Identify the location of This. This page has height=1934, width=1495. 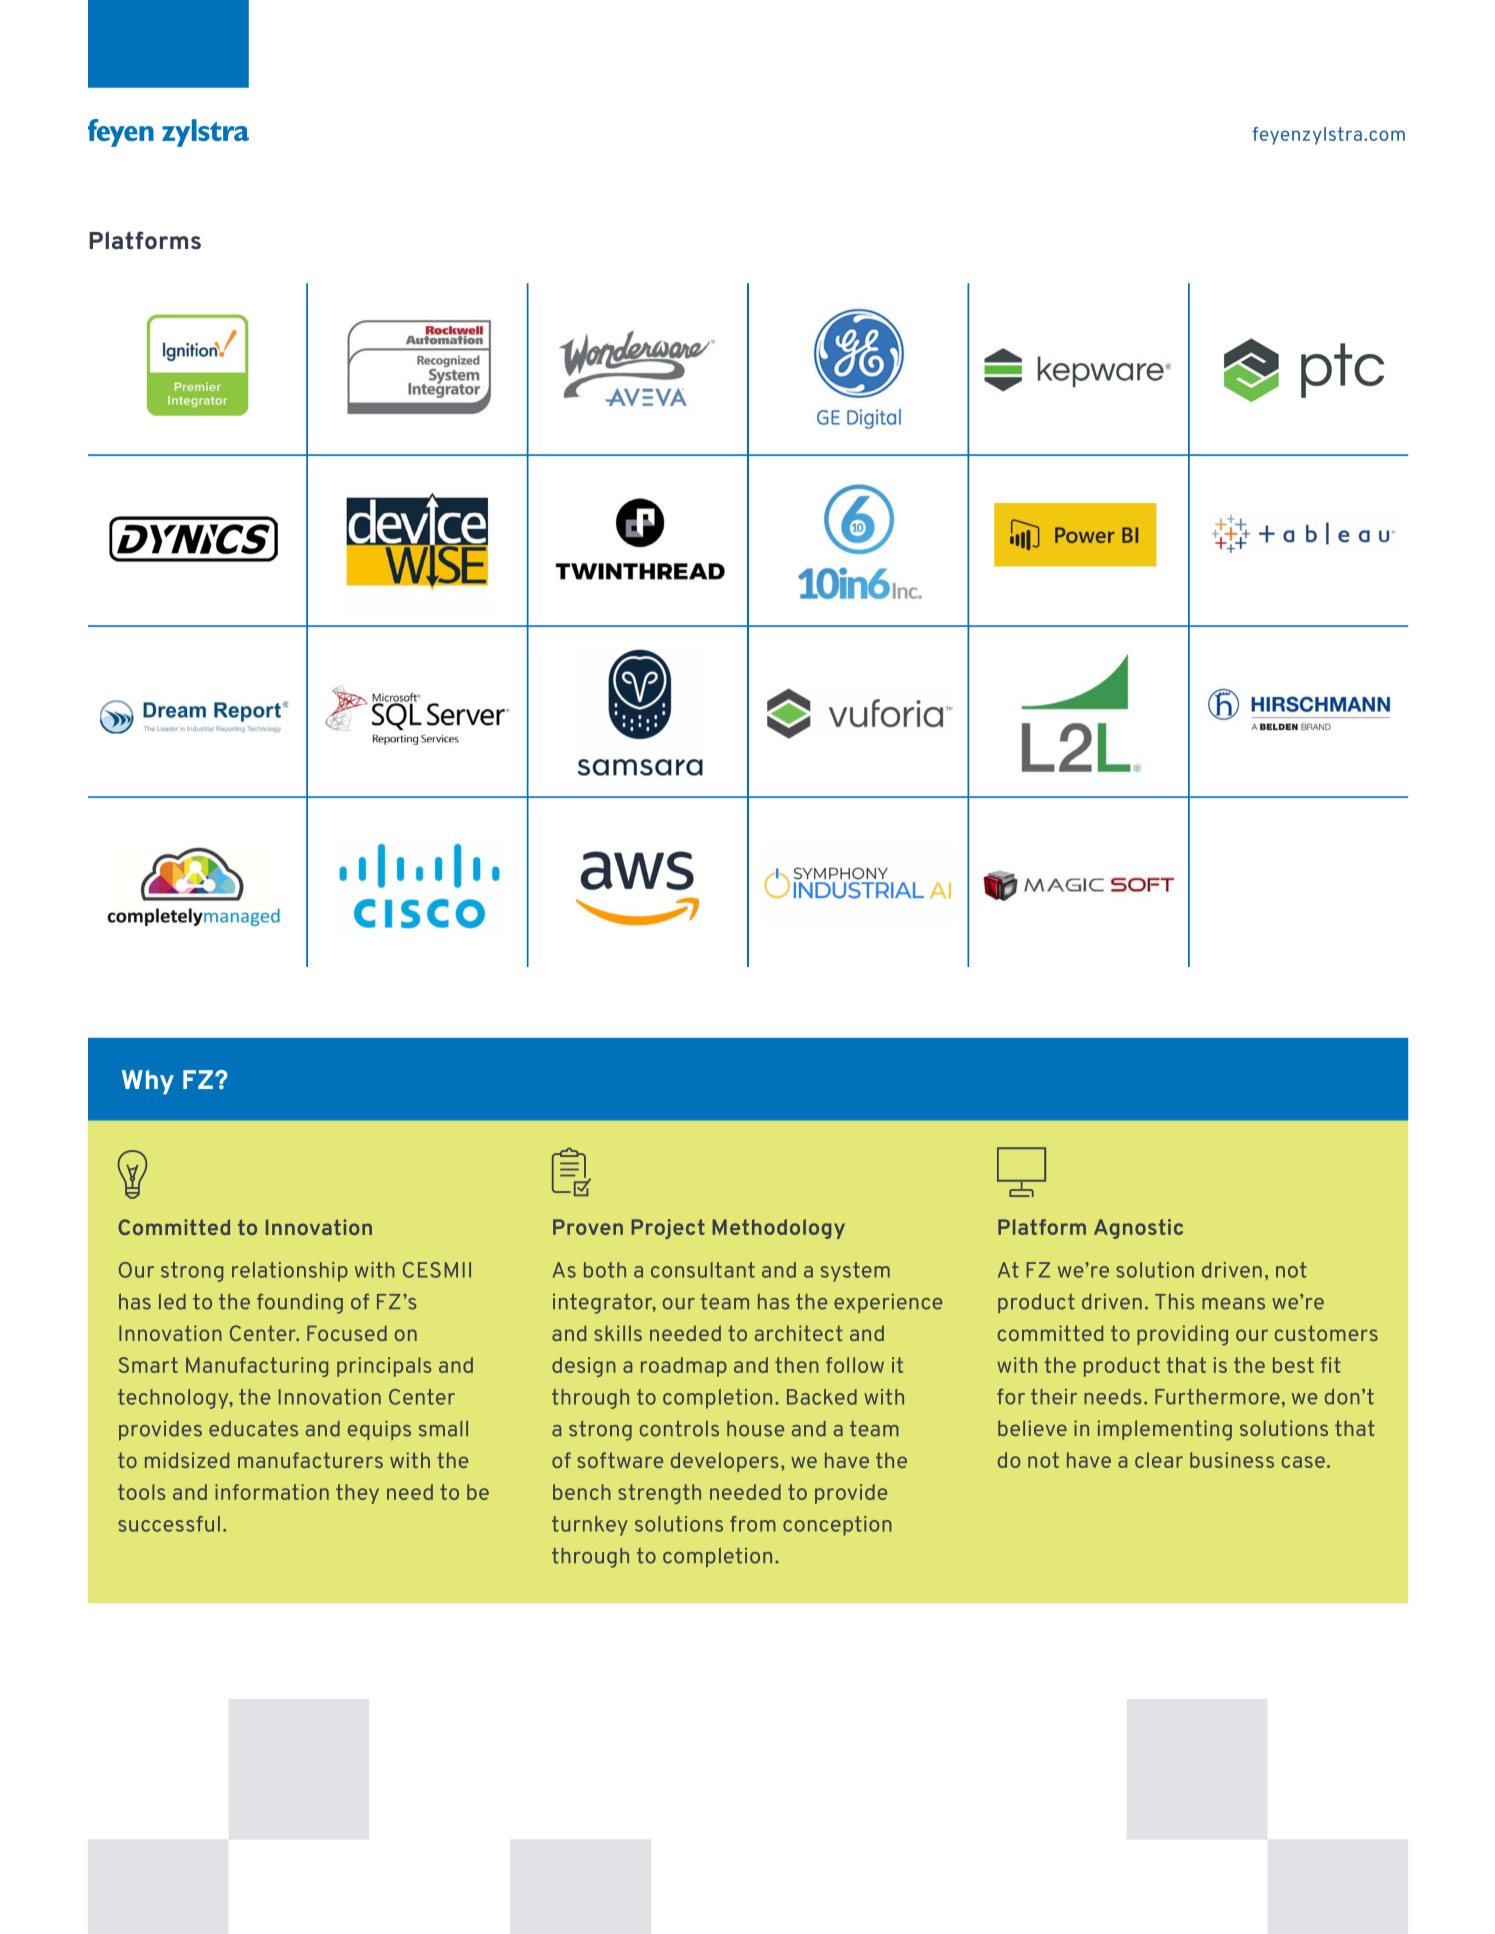
(1174, 1302).
